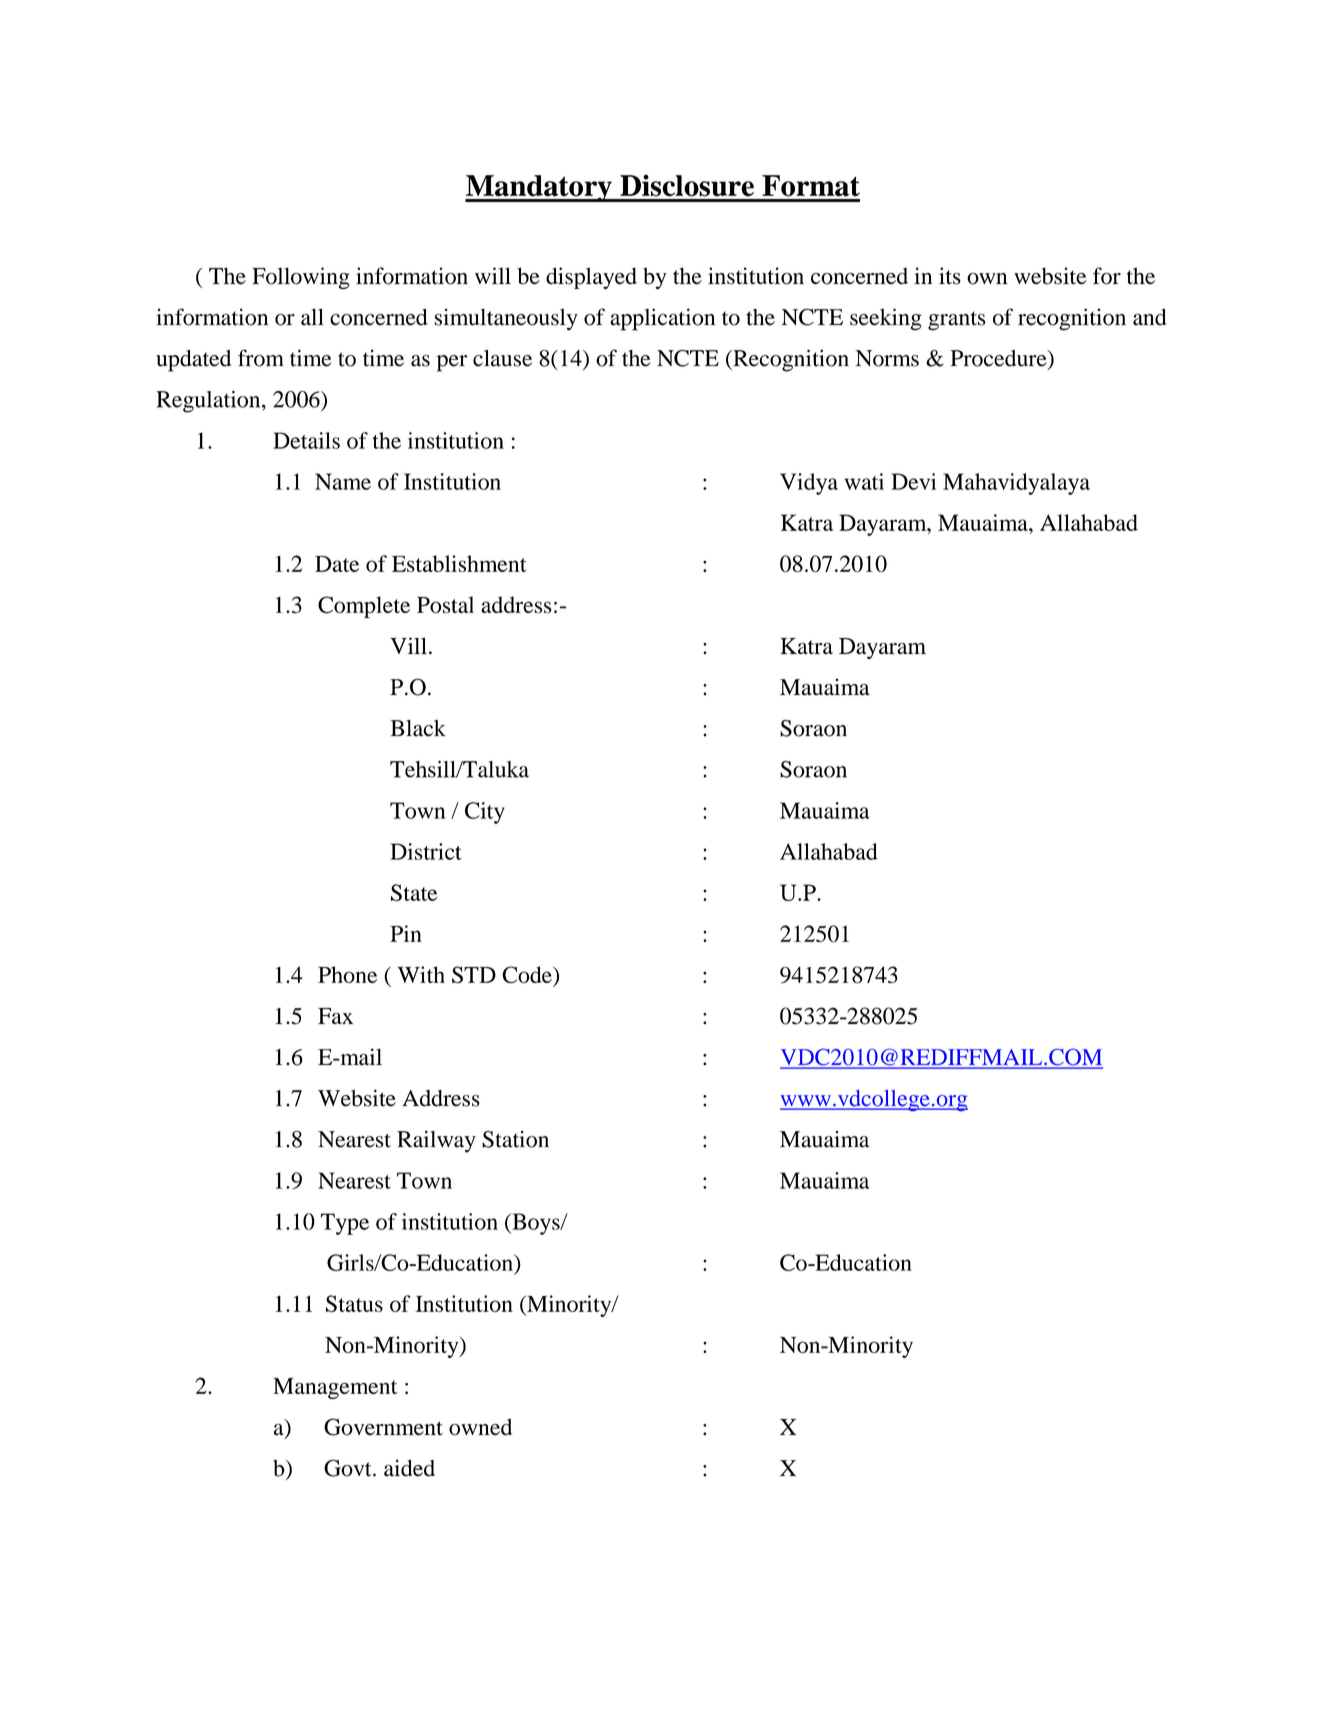 The width and height of the screenshot is (1326, 1716). I want to click on Fax, so click(335, 1016).
